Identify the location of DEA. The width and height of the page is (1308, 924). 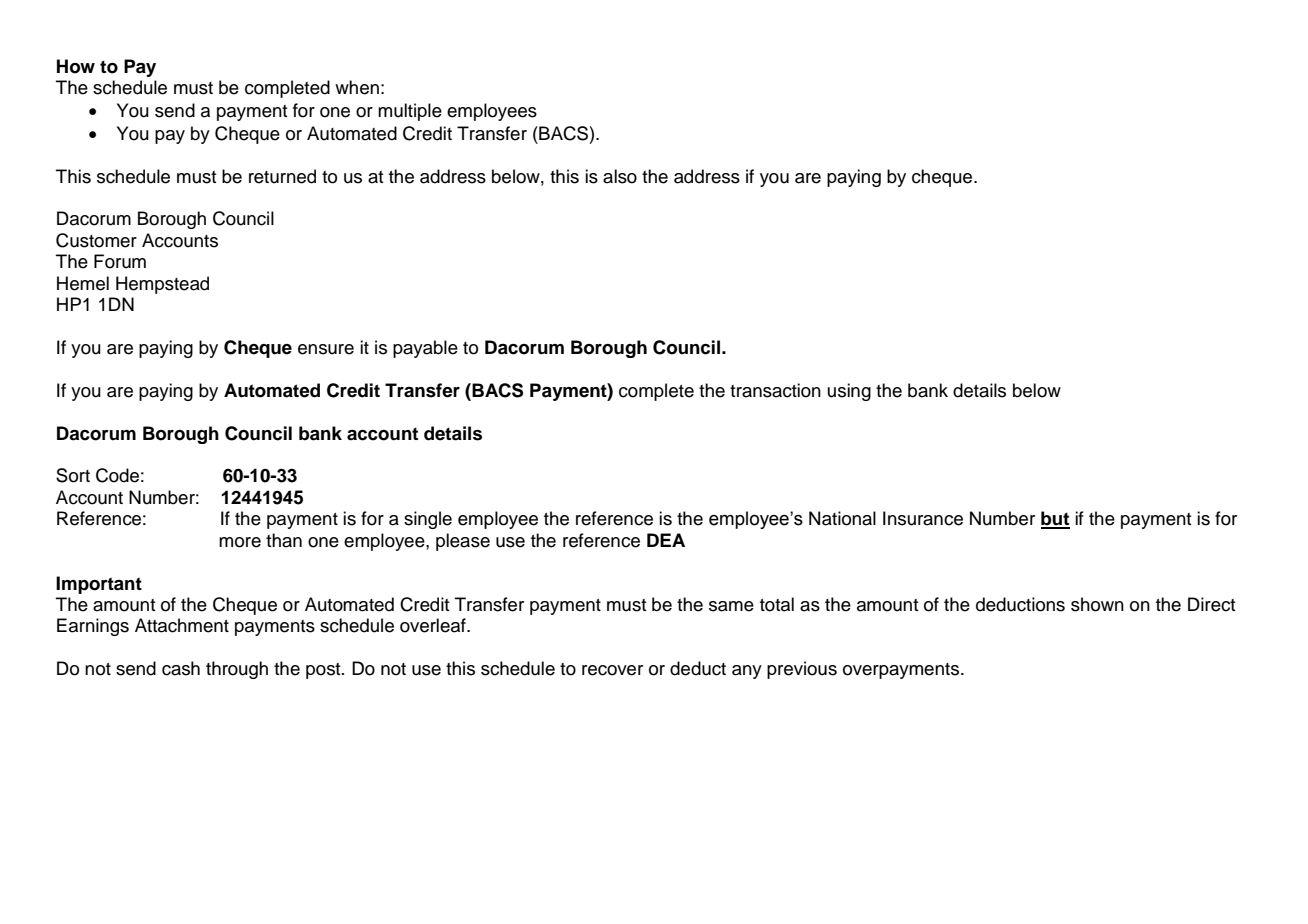
(666, 540).
